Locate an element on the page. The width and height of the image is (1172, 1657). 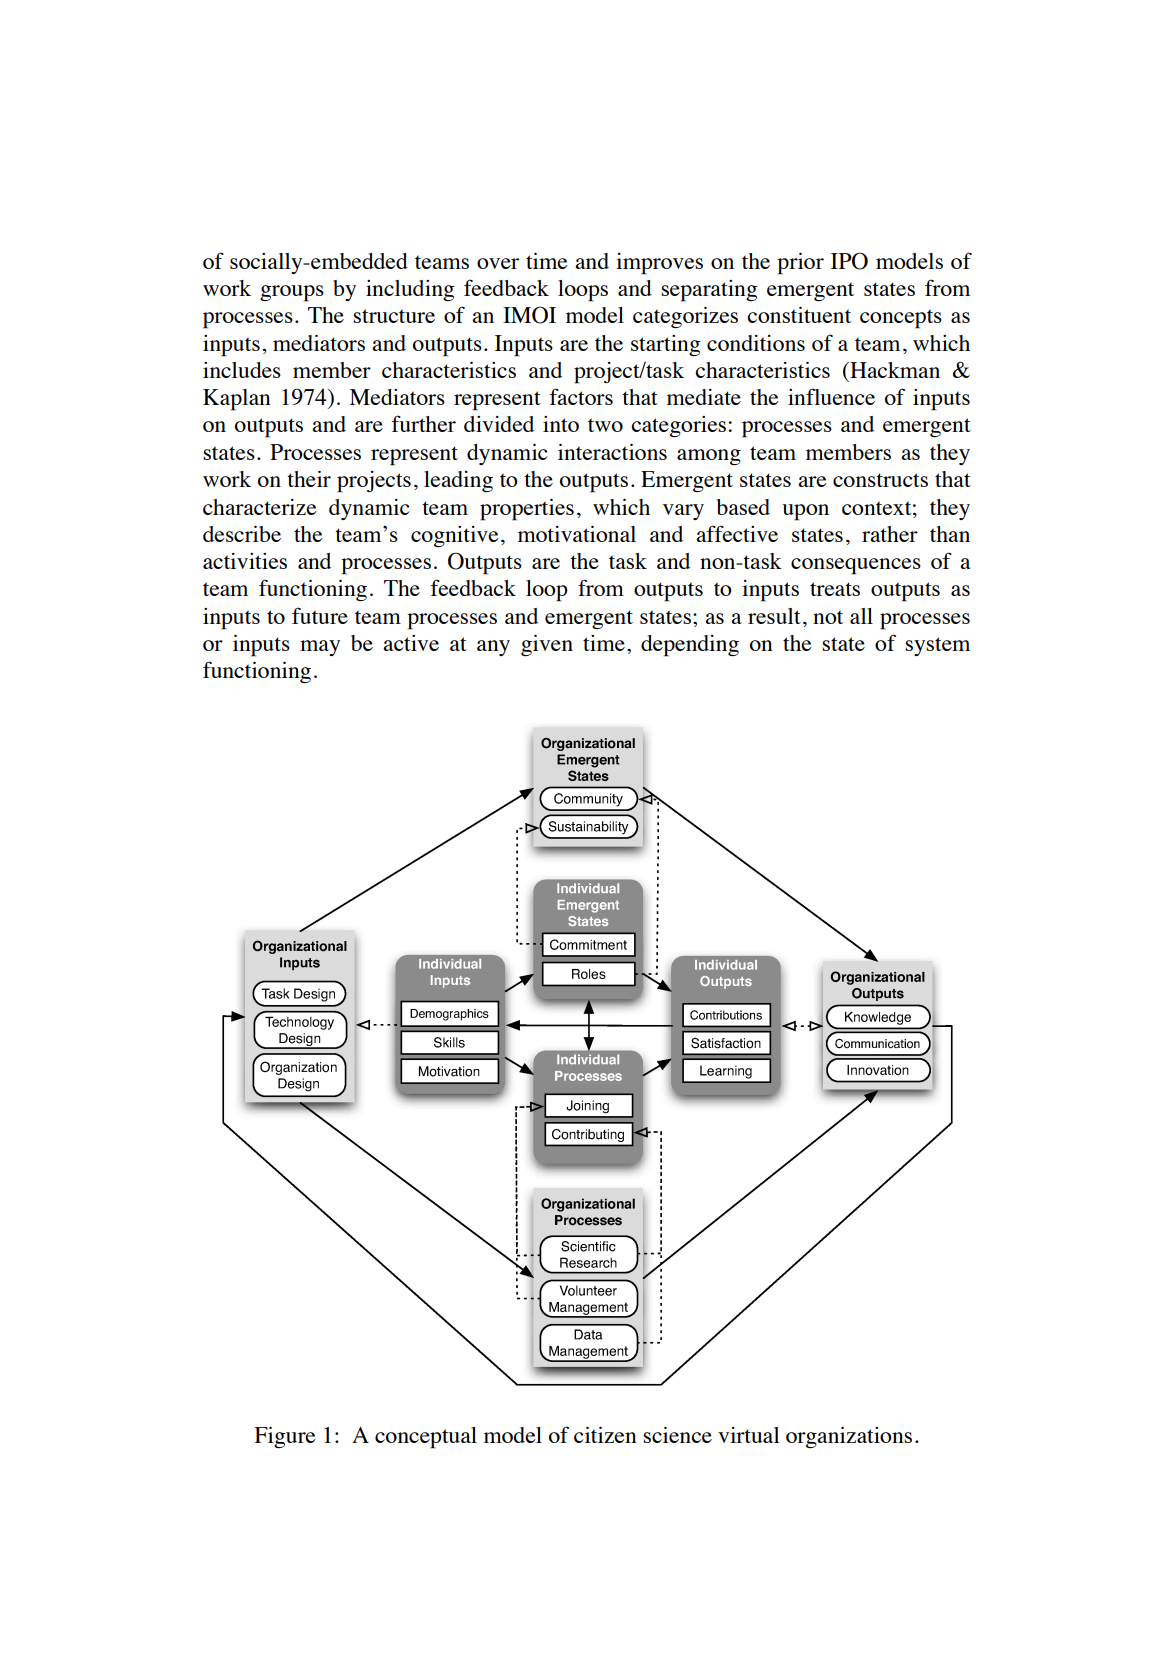
organizations is located at coordinates (849, 1437).
